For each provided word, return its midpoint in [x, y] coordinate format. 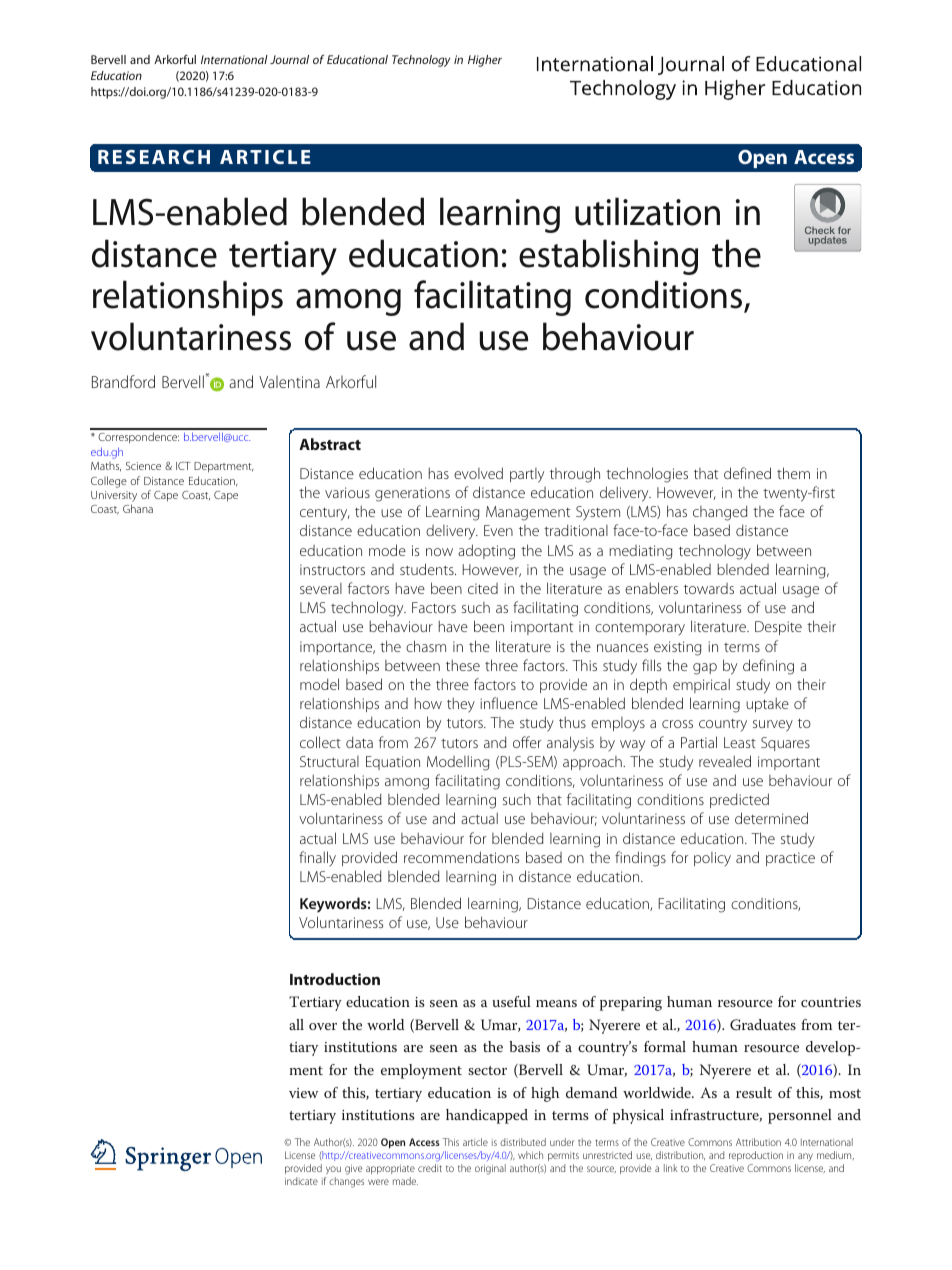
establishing [608, 257]
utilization [647, 211]
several [321, 588]
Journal [289, 59]
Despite [778, 628]
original [490, 1169]
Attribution [758, 1142]
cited [483, 588]
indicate [301, 1181]
